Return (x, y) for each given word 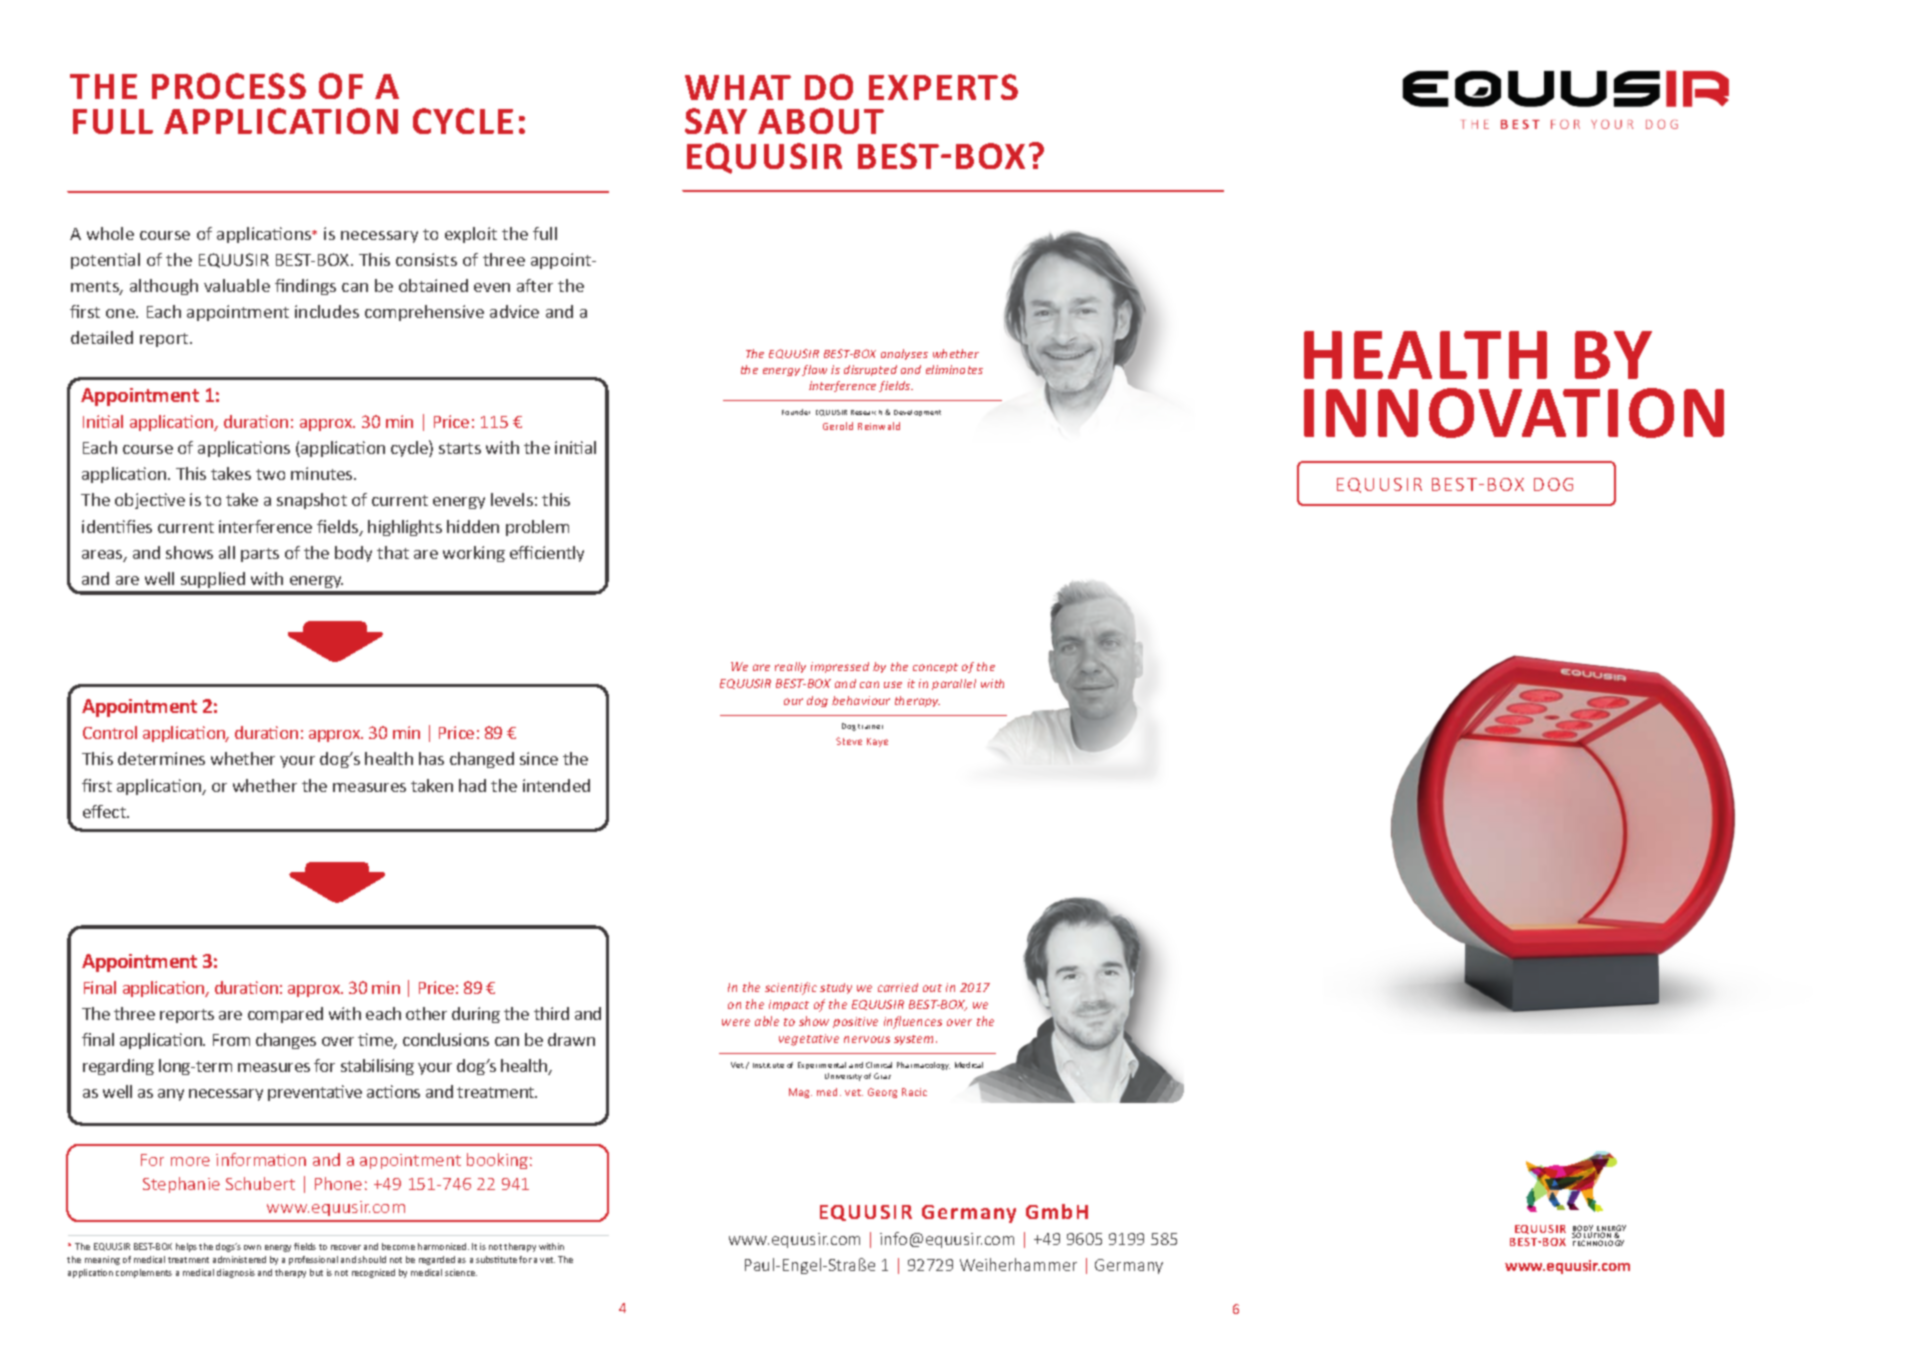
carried (898, 987)
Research (866, 412)
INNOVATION (1514, 413)
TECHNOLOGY (1598, 1243)
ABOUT (821, 121)
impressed (840, 667)
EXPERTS (943, 87)
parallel (954, 684)
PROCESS (229, 86)
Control (110, 732)
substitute (496, 1259)
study (836, 988)
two (270, 474)
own (252, 1247)
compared (285, 1015)
